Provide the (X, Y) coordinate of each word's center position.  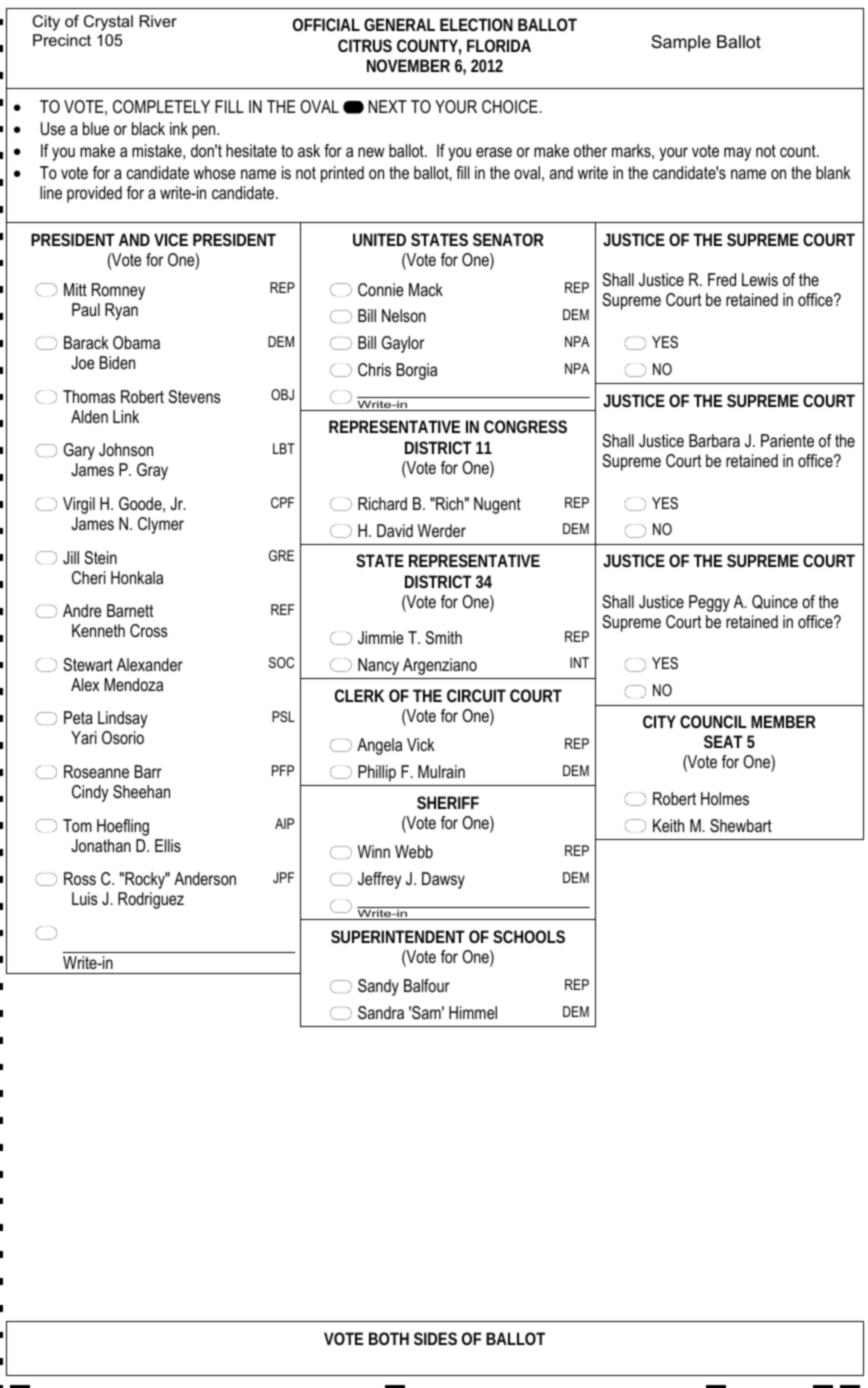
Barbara (714, 440)
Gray (152, 471)
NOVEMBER (408, 65)
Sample (681, 43)
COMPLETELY (161, 107)
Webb (414, 851)
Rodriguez (151, 900)
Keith (668, 825)
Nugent (497, 505)
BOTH (389, 1338)
